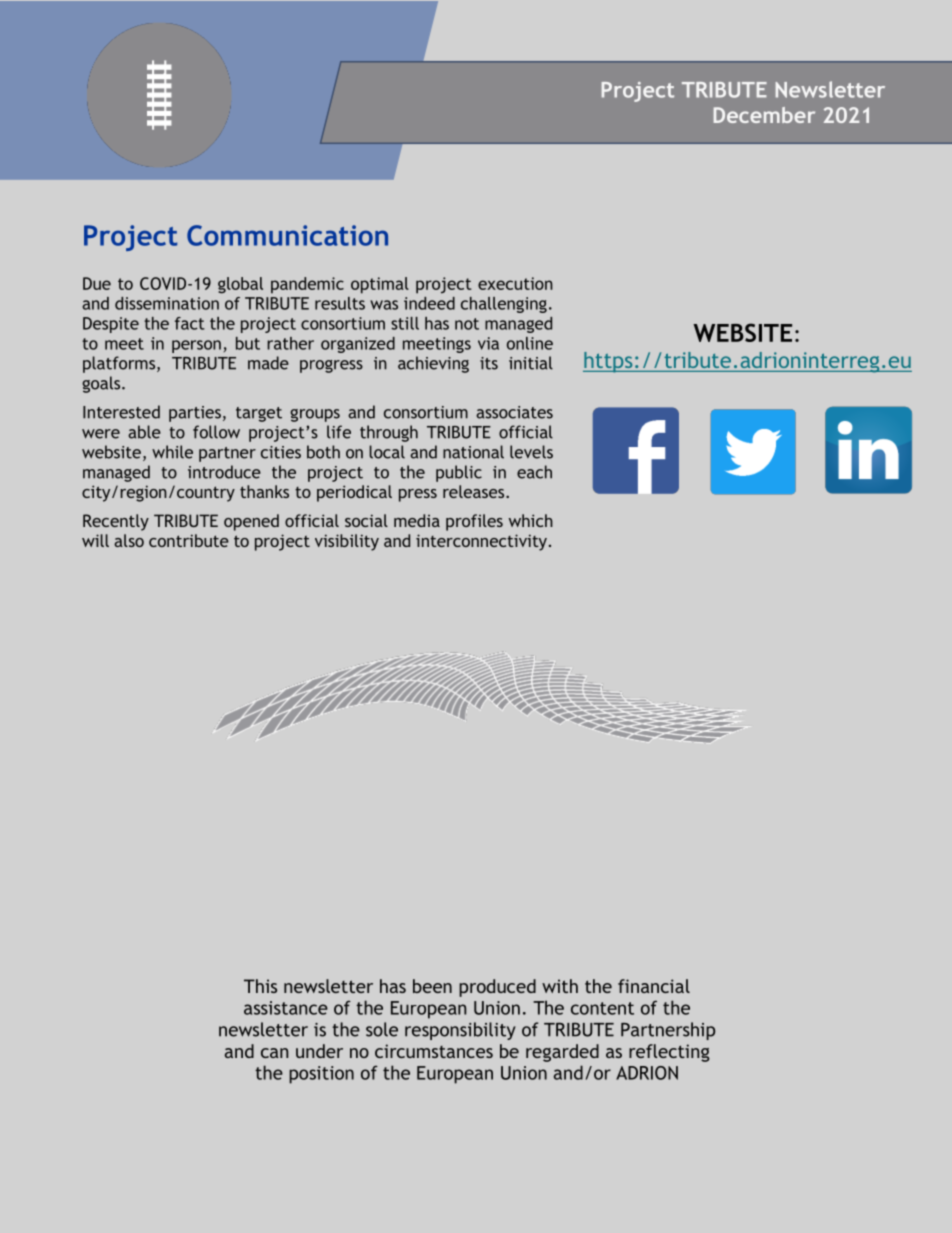 The image size is (952, 1233). Describe the element at coordinates (531, 520) in the screenshot. I see `which` at that location.
